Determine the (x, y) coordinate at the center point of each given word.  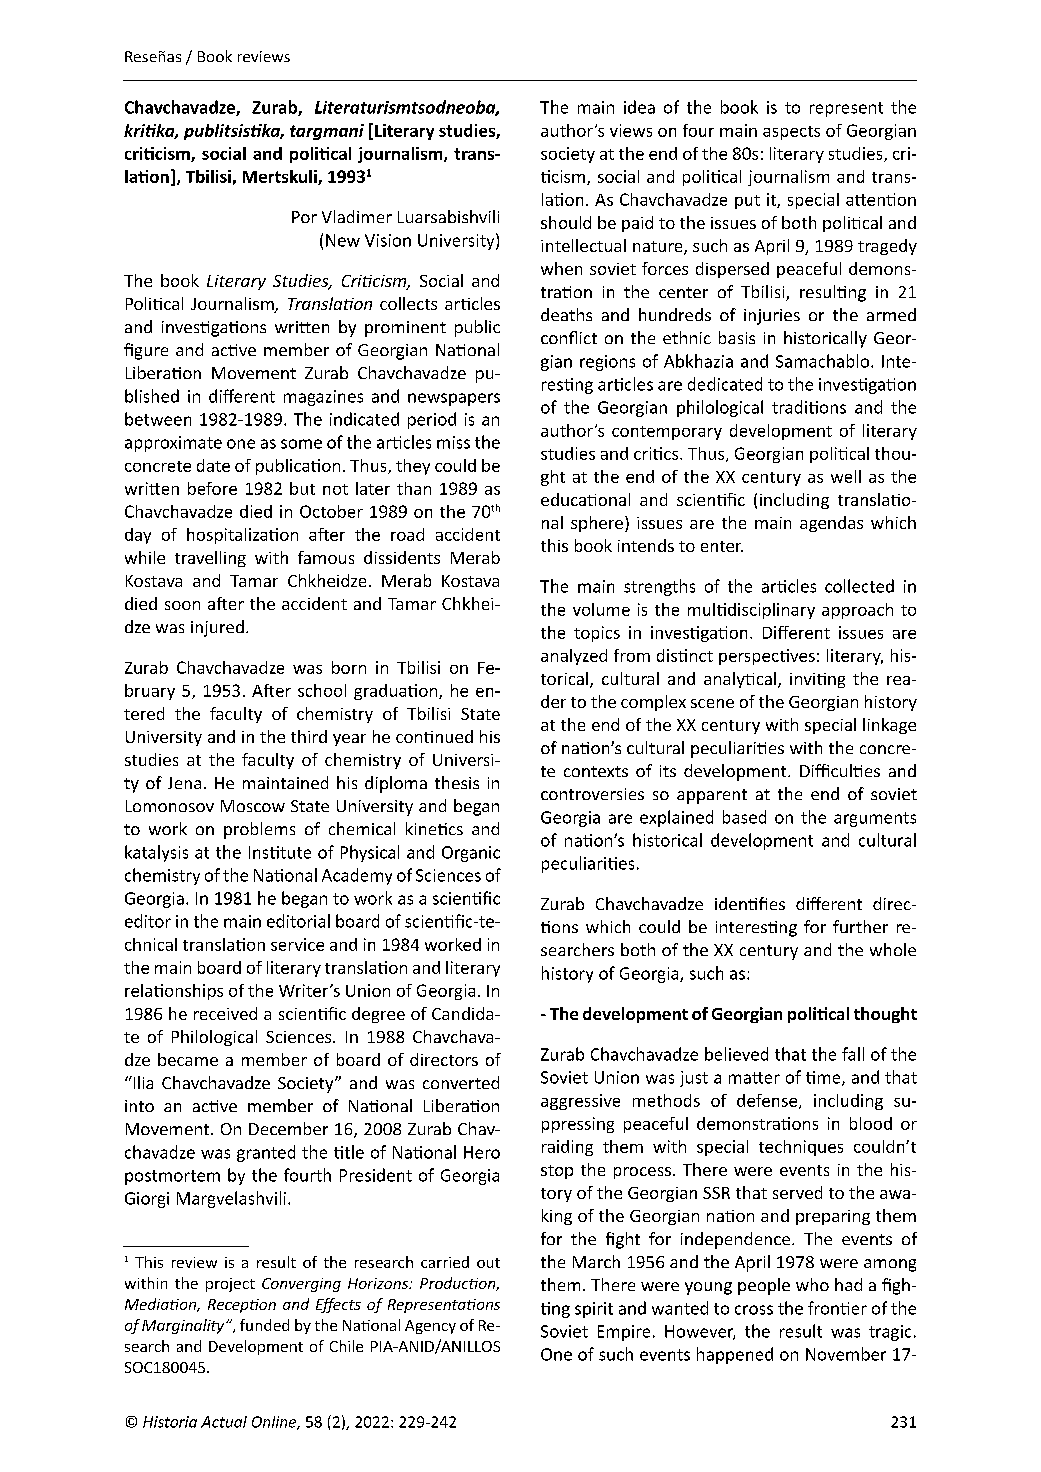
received (225, 1013)
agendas (831, 524)
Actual (224, 1422)
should (566, 222)
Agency (430, 1327)
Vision (388, 240)
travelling (210, 559)
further (860, 926)
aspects (791, 133)
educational (585, 499)
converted (461, 1082)
